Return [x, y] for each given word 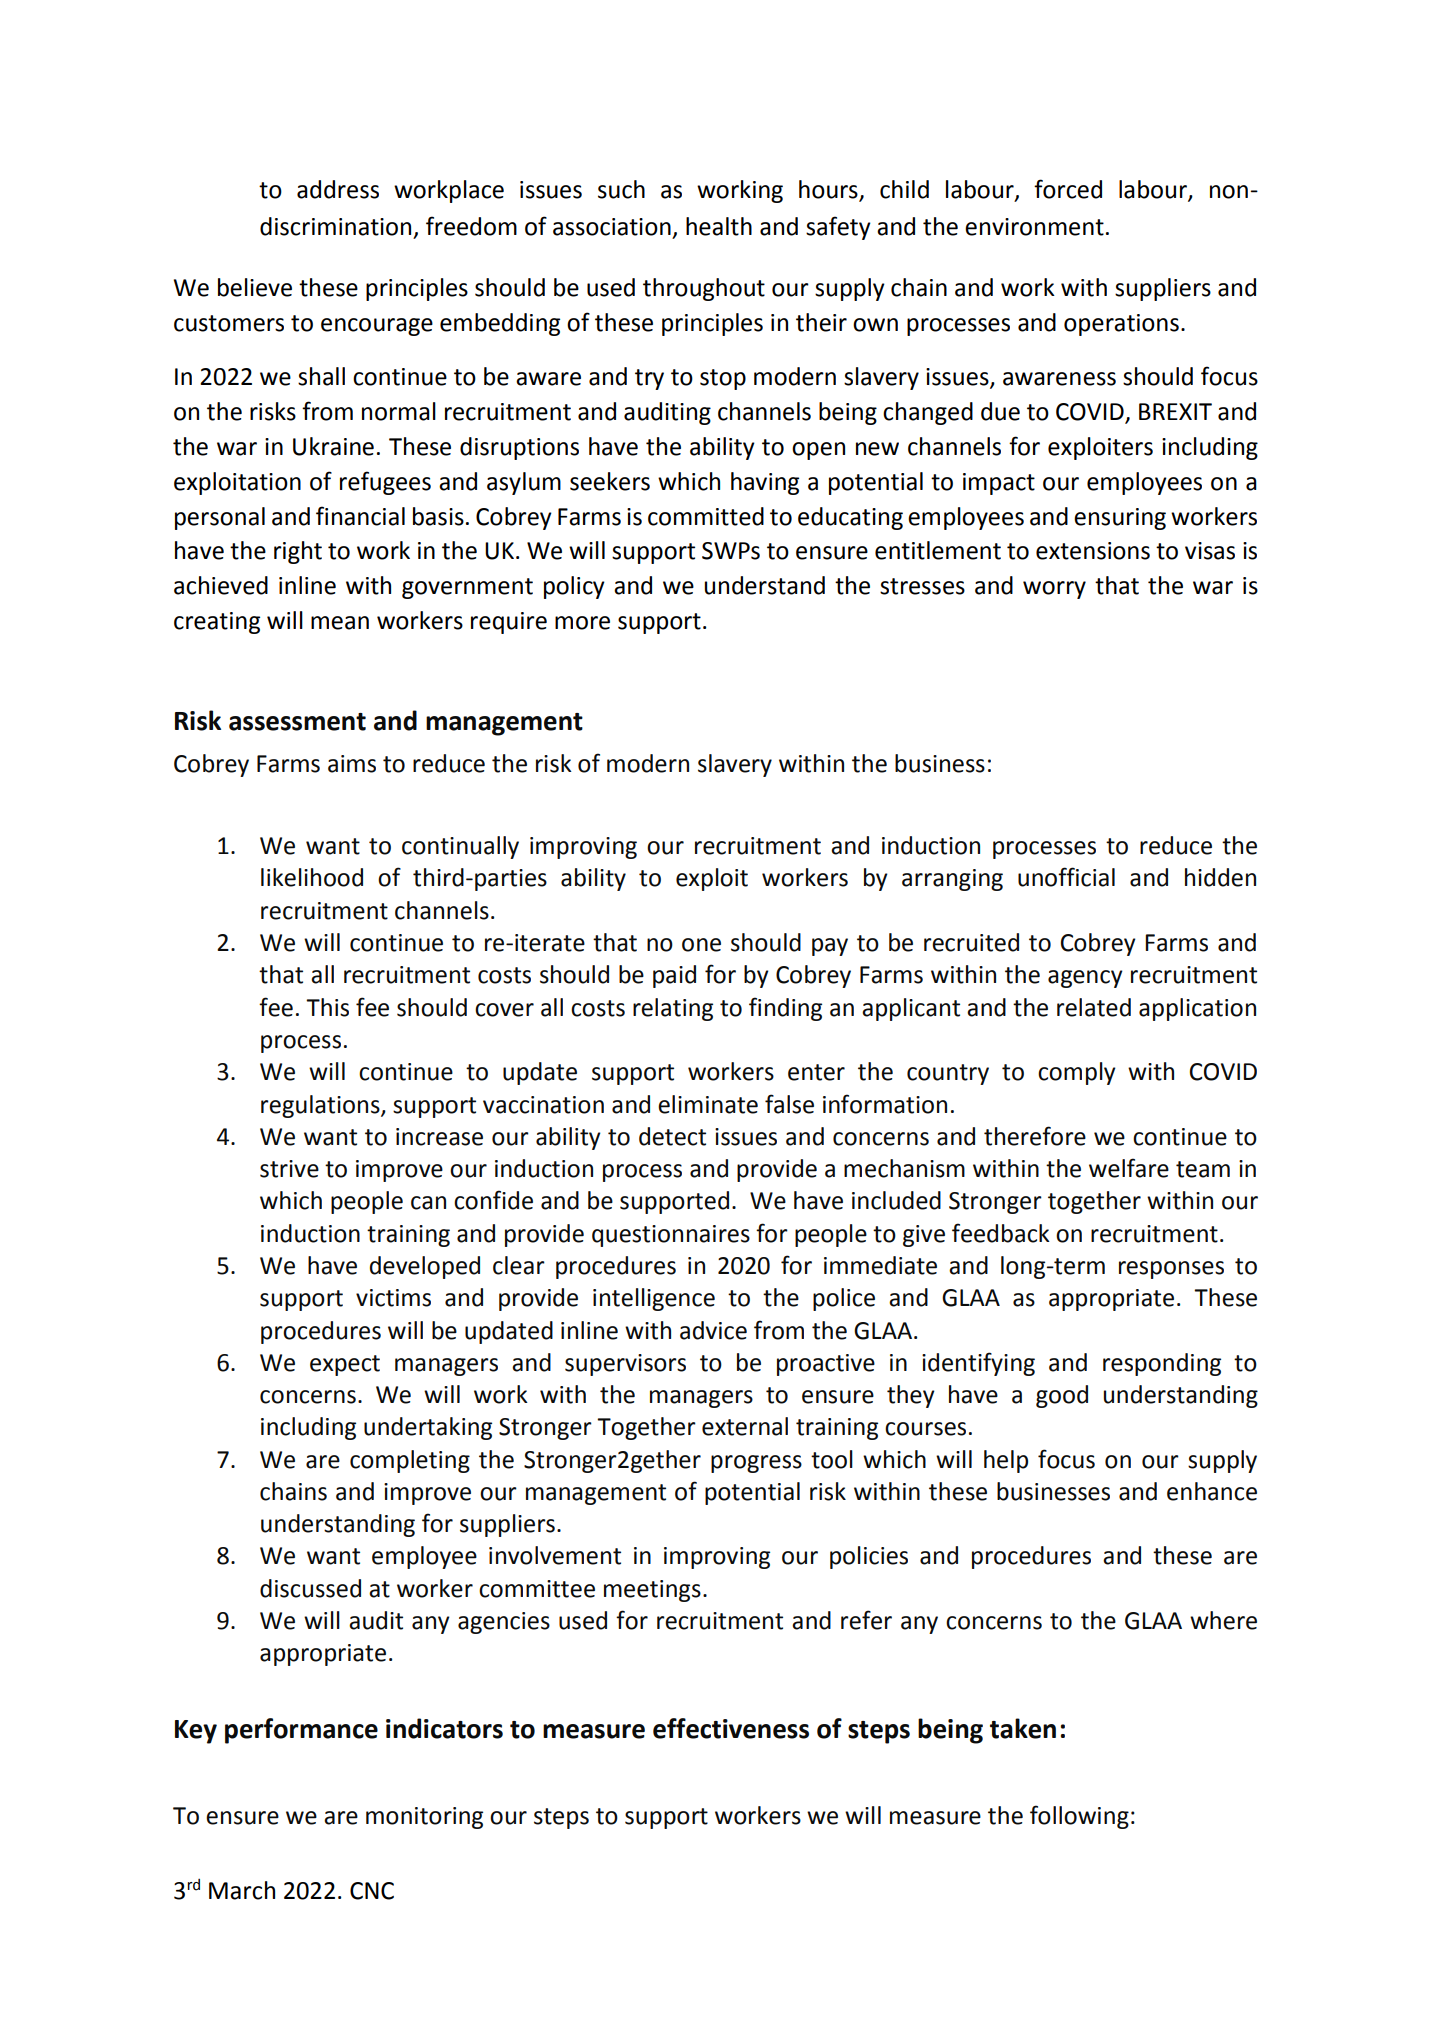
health [719, 226]
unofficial [1066, 877]
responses [1171, 1270]
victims [393, 1298]
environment [1034, 227]
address [338, 189]
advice [713, 1330]
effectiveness [731, 1728]
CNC [372, 1891]
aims [352, 764]
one [701, 945]
